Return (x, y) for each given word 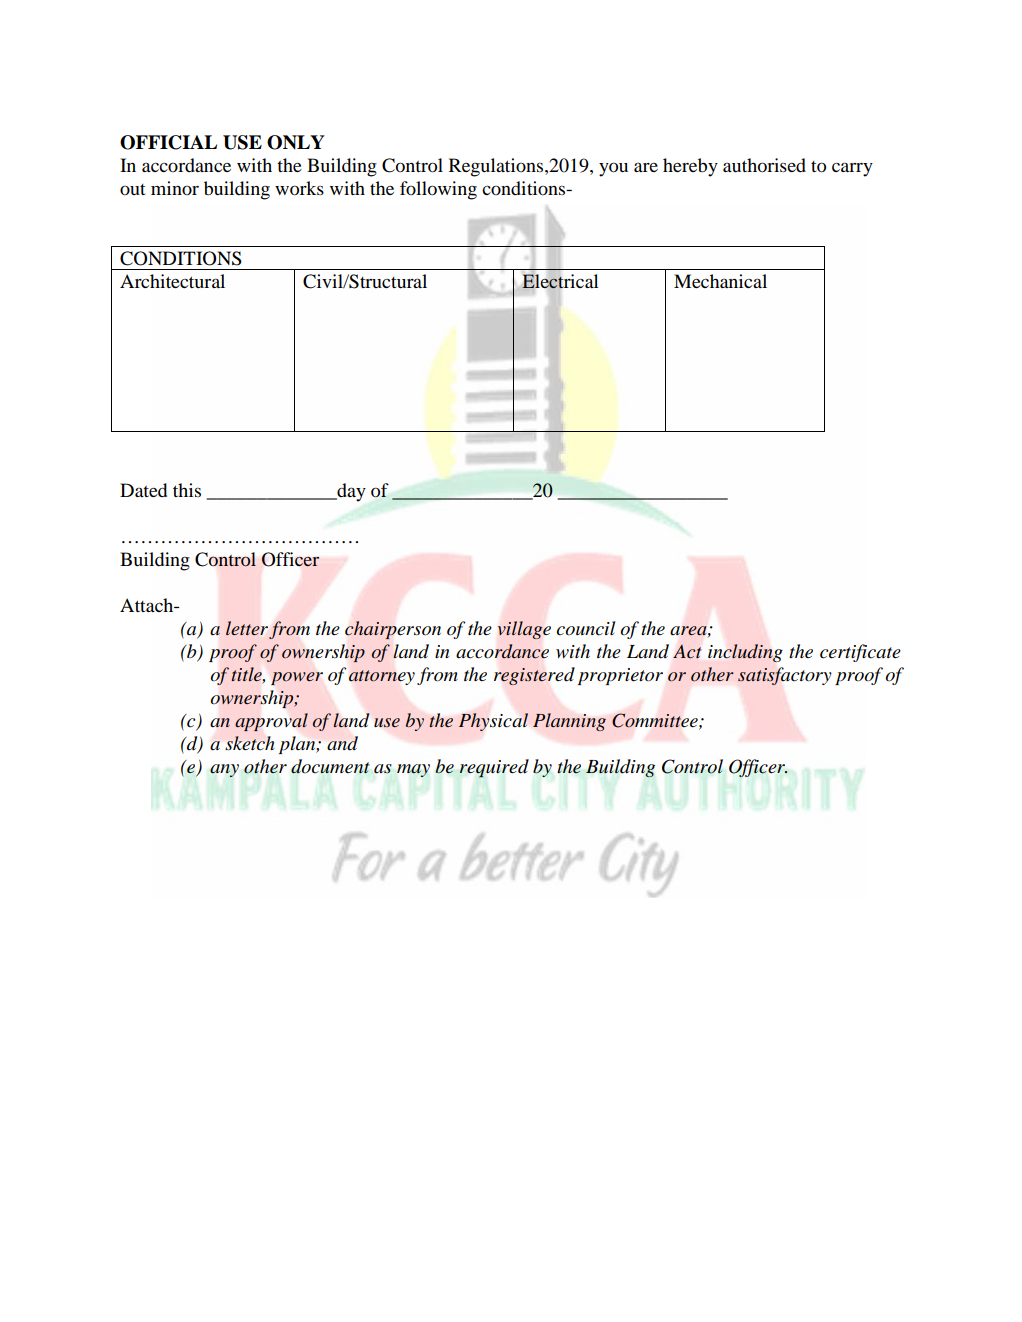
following (438, 190)
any (224, 770)
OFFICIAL (168, 142)
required (494, 768)
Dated (143, 490)
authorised (764, 165)
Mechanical (720, 281)
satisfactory (785, 676)
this (187, 490)
